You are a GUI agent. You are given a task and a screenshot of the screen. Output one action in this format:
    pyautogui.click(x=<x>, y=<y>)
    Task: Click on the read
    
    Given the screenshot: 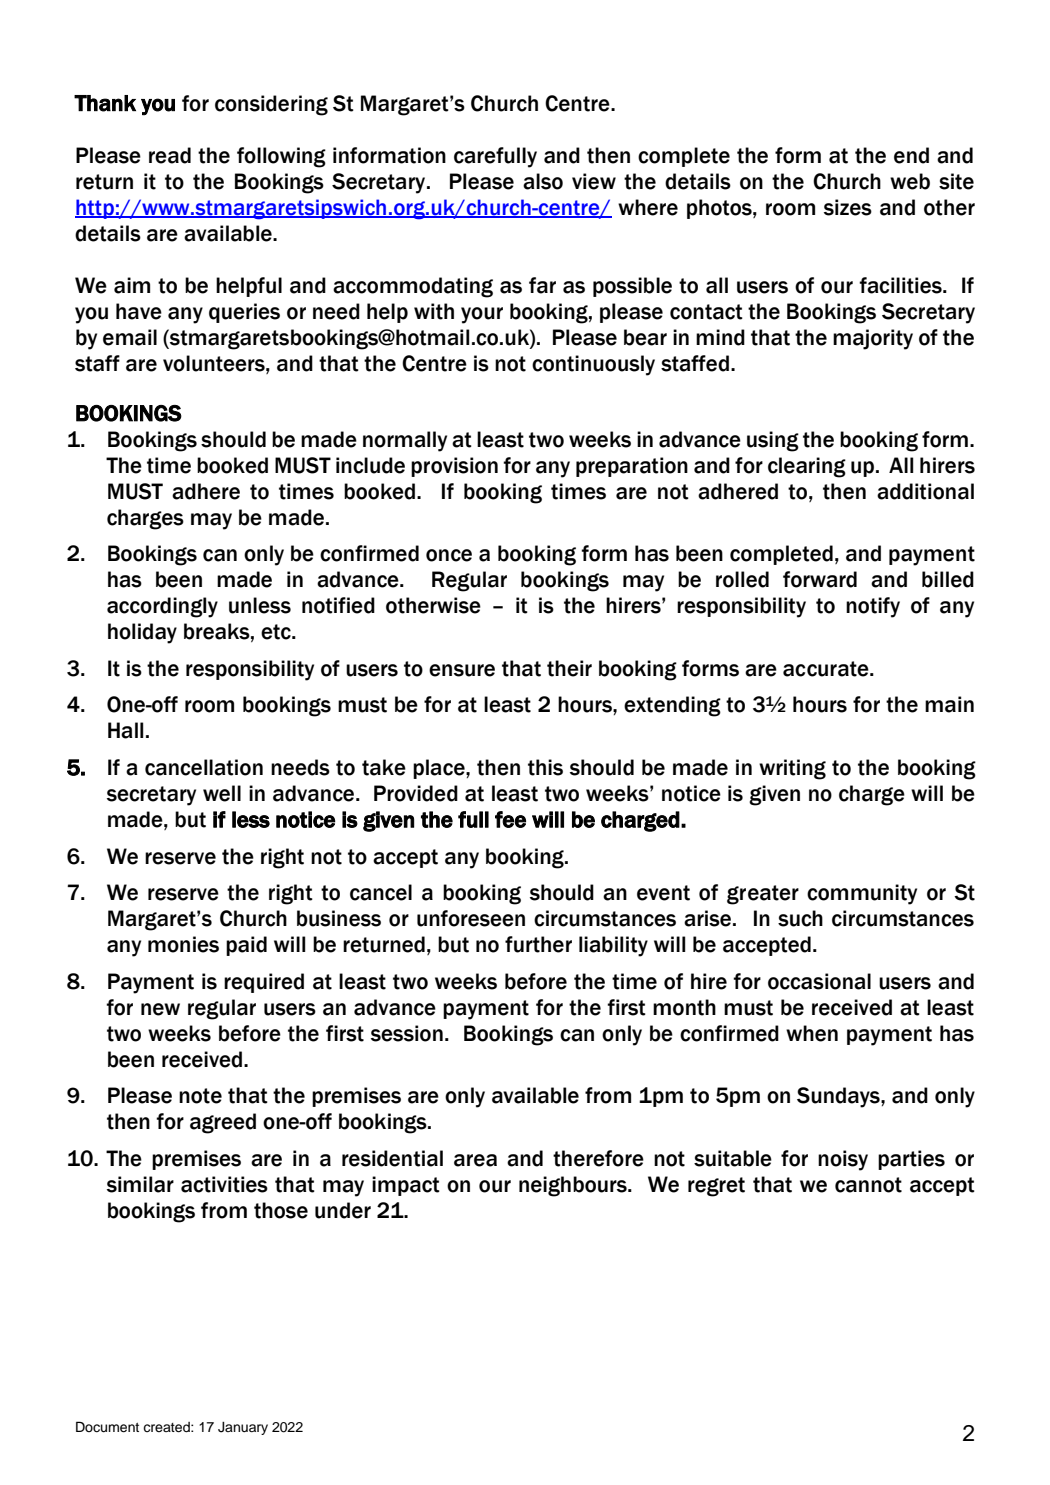 What is the action you would take?
    pyautogui.click(x=170, y=155)
